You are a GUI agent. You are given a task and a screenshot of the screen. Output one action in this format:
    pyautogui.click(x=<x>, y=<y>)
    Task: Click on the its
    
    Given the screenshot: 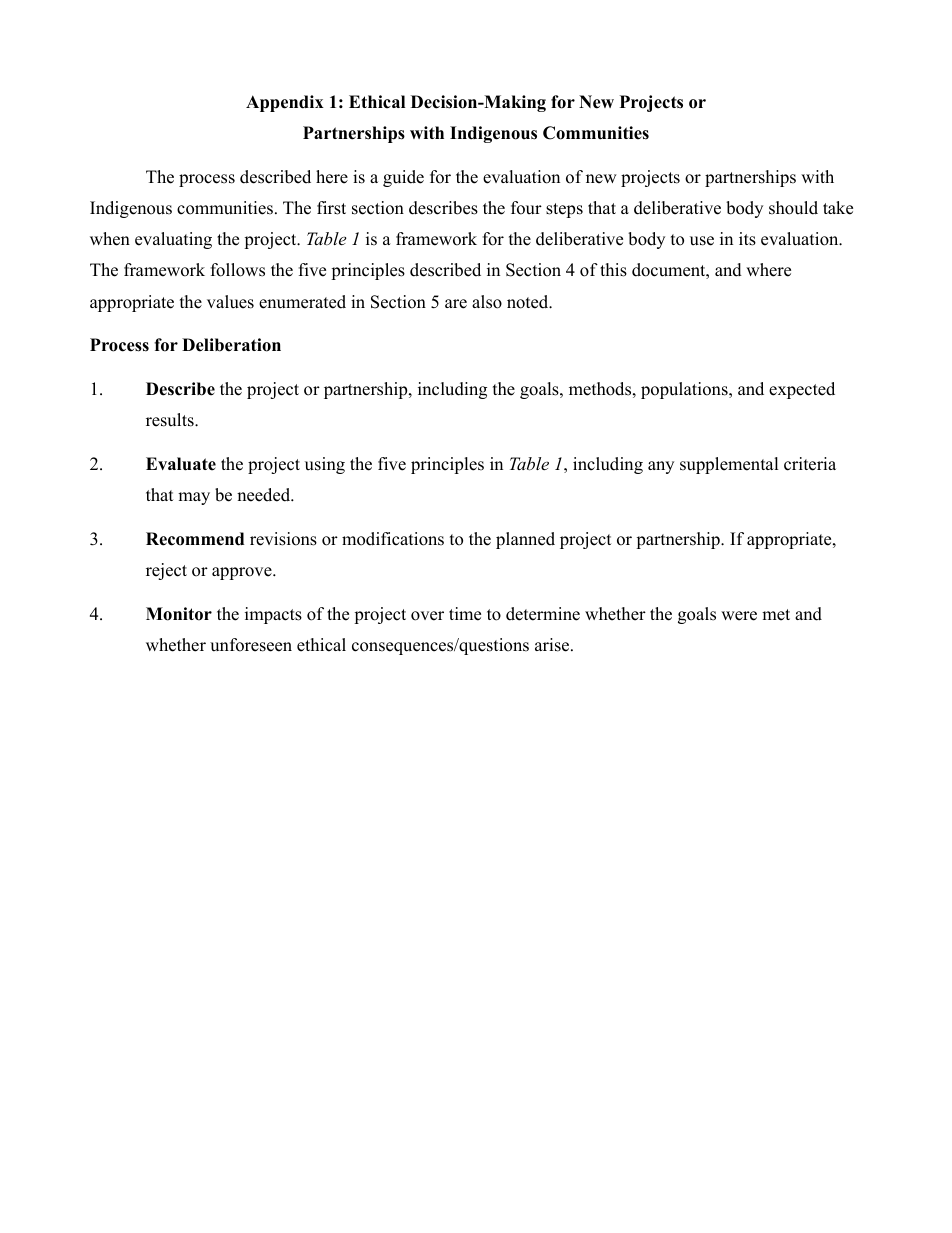 What is the action you would take?
    pyautogui.click(x=747, y=239)
